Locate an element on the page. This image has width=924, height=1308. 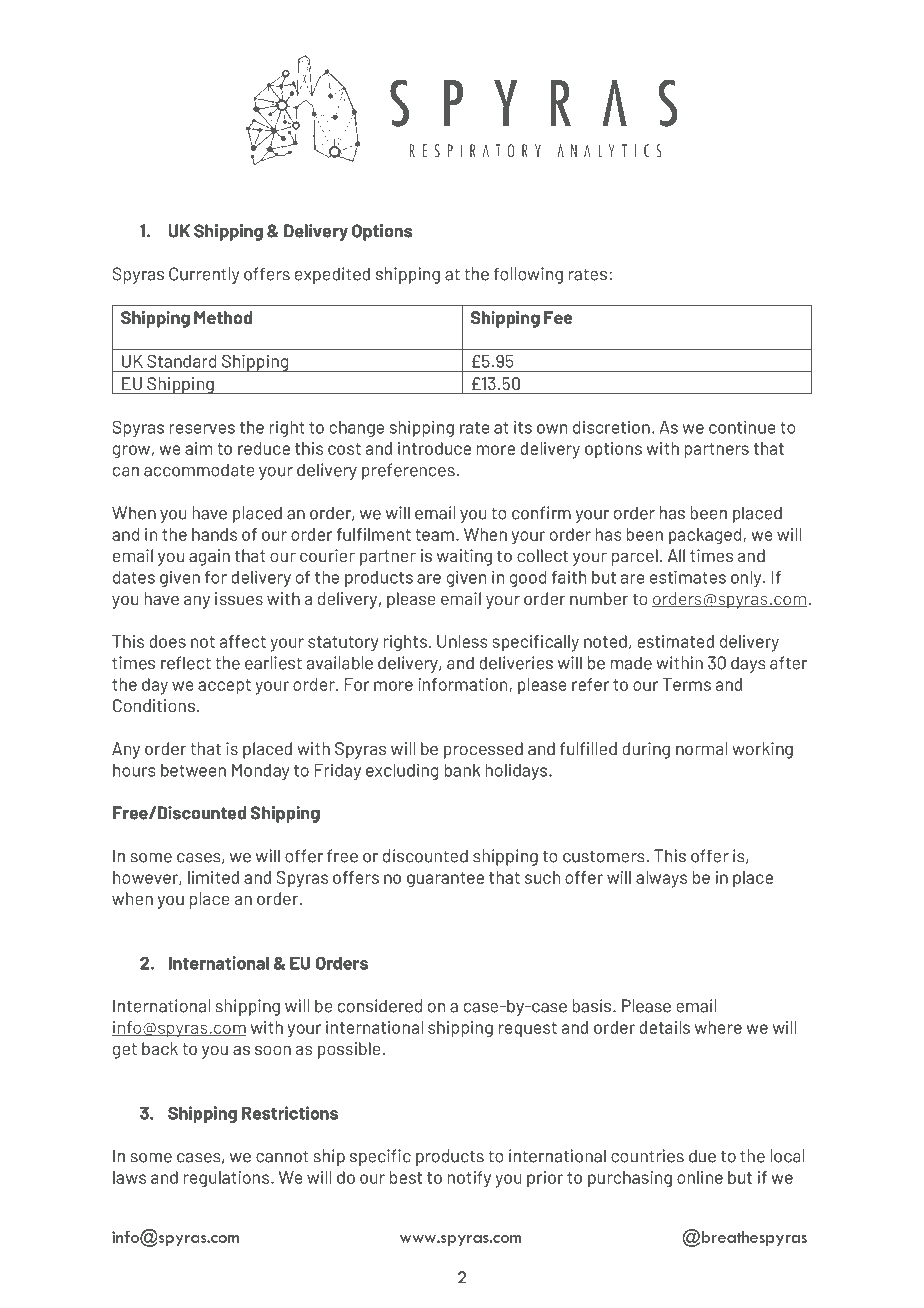
Method is located at coordinates (223, 317).
